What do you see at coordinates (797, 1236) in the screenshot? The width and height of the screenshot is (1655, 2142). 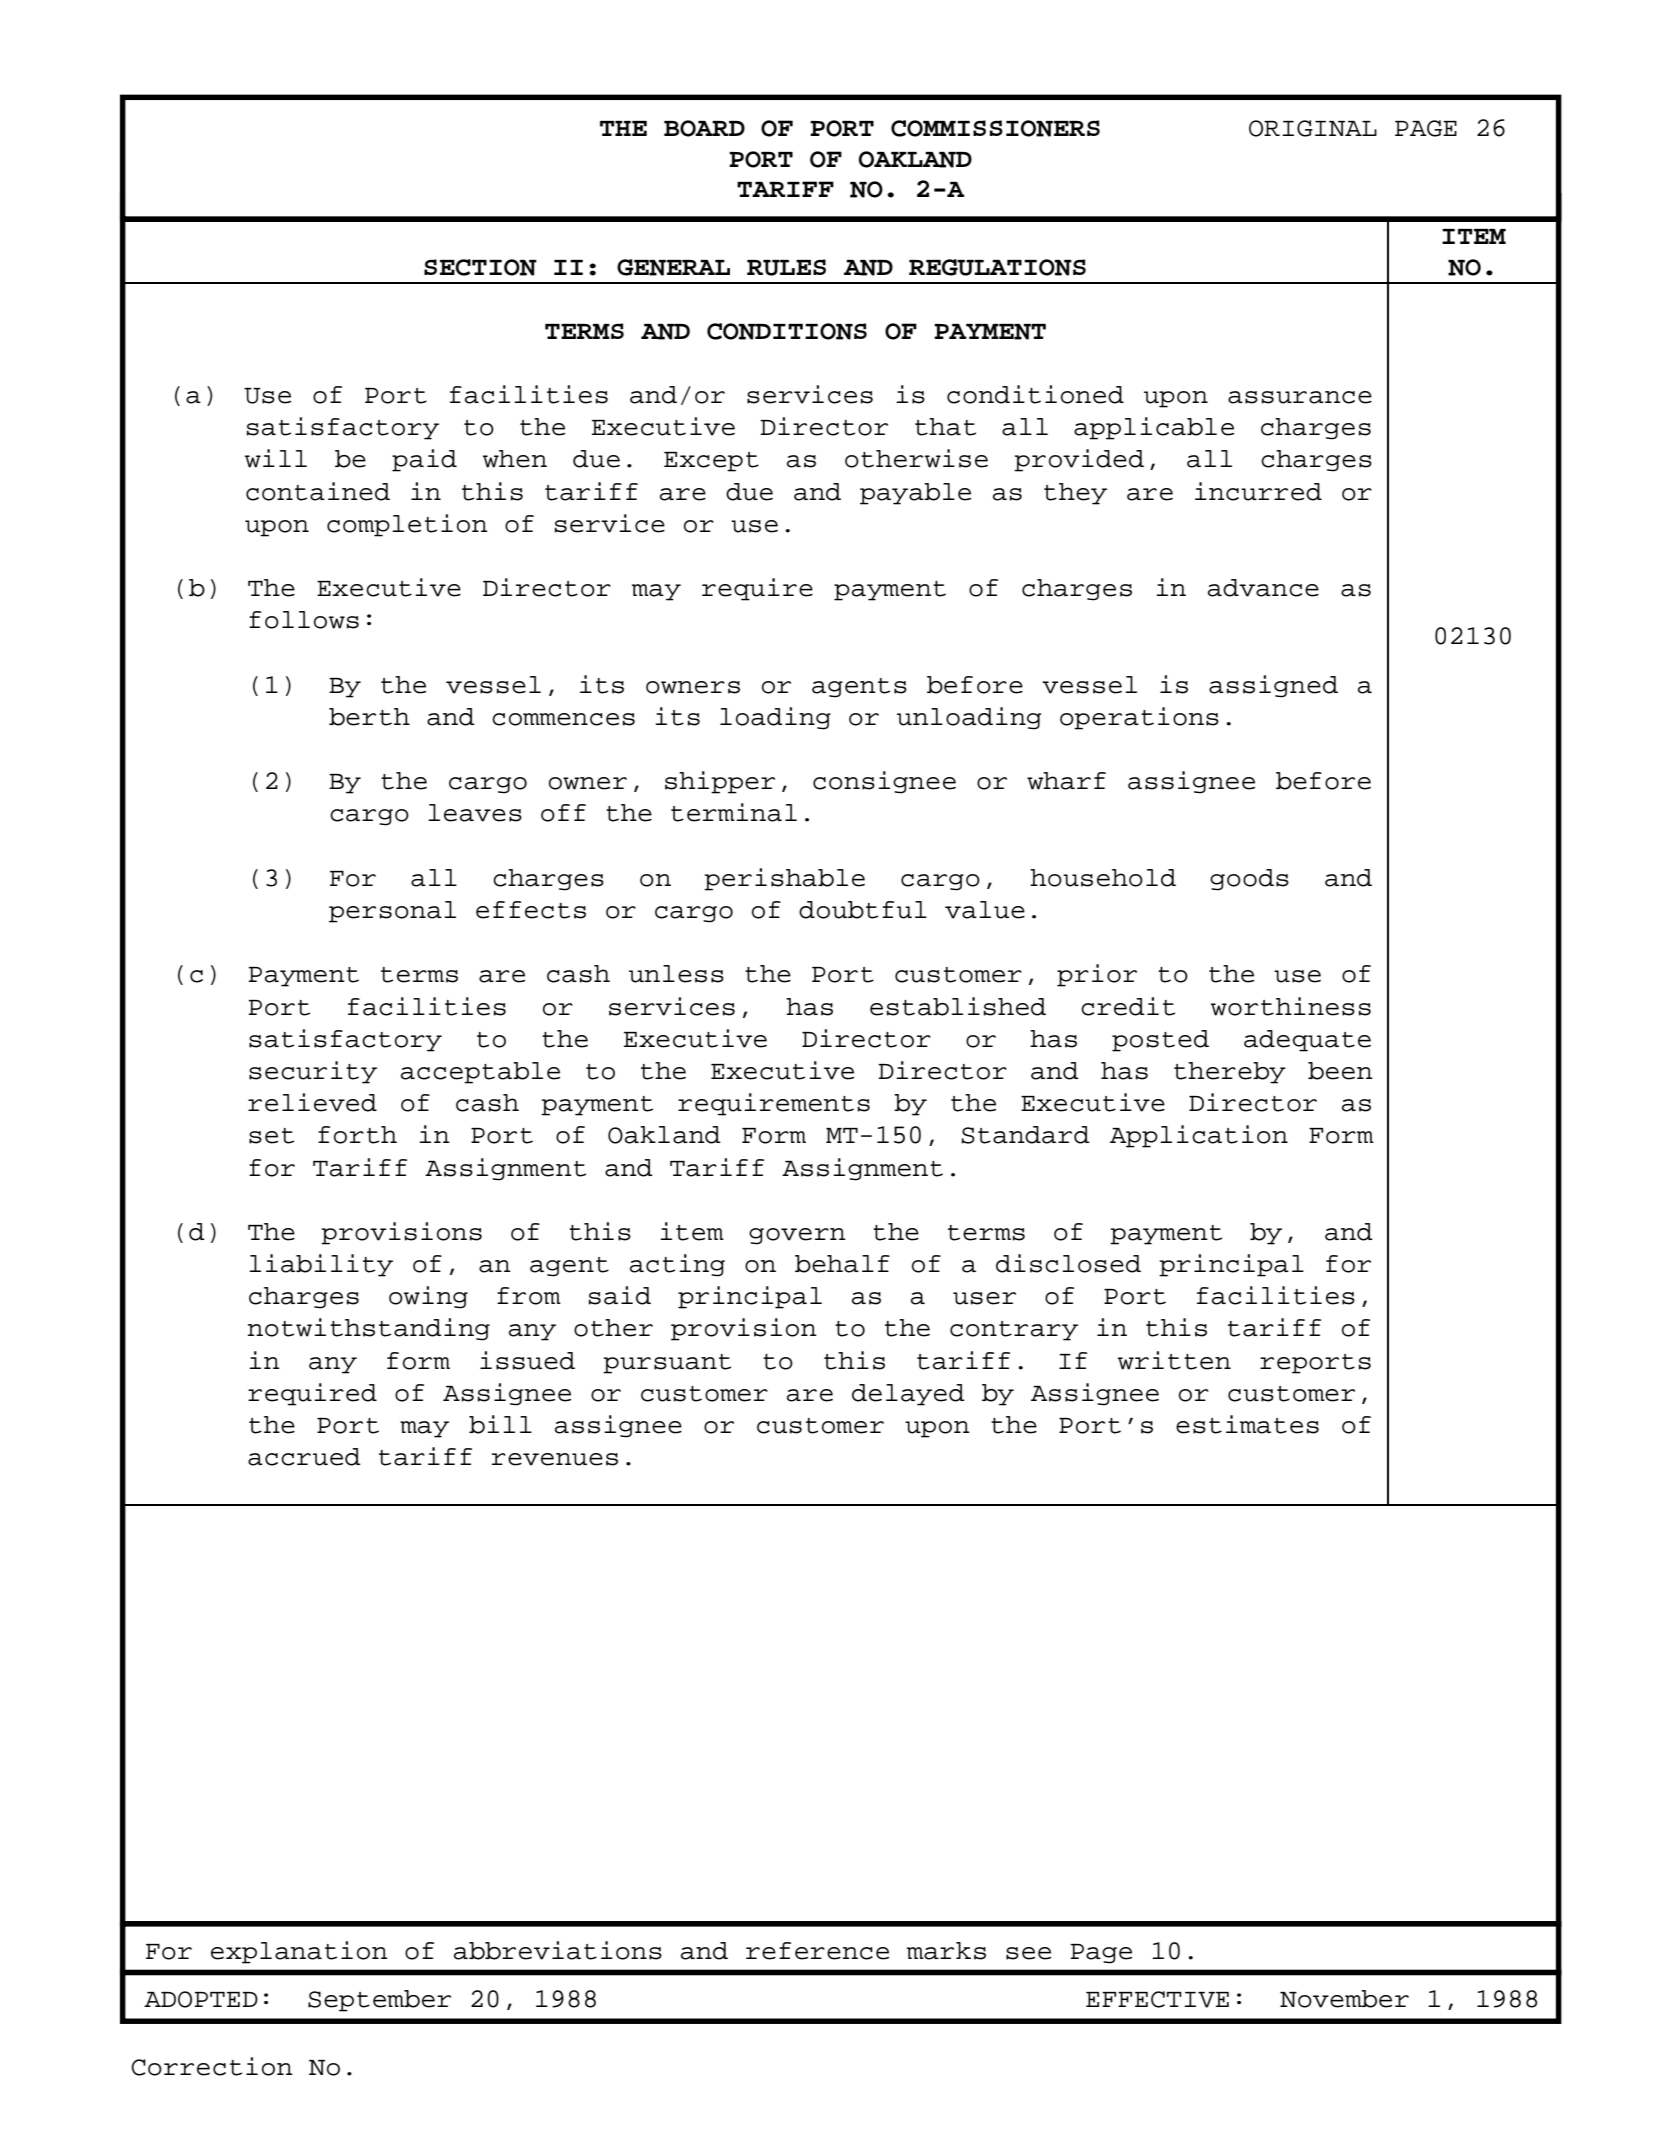 I see `govern` at bounding box center [797, 1236].
